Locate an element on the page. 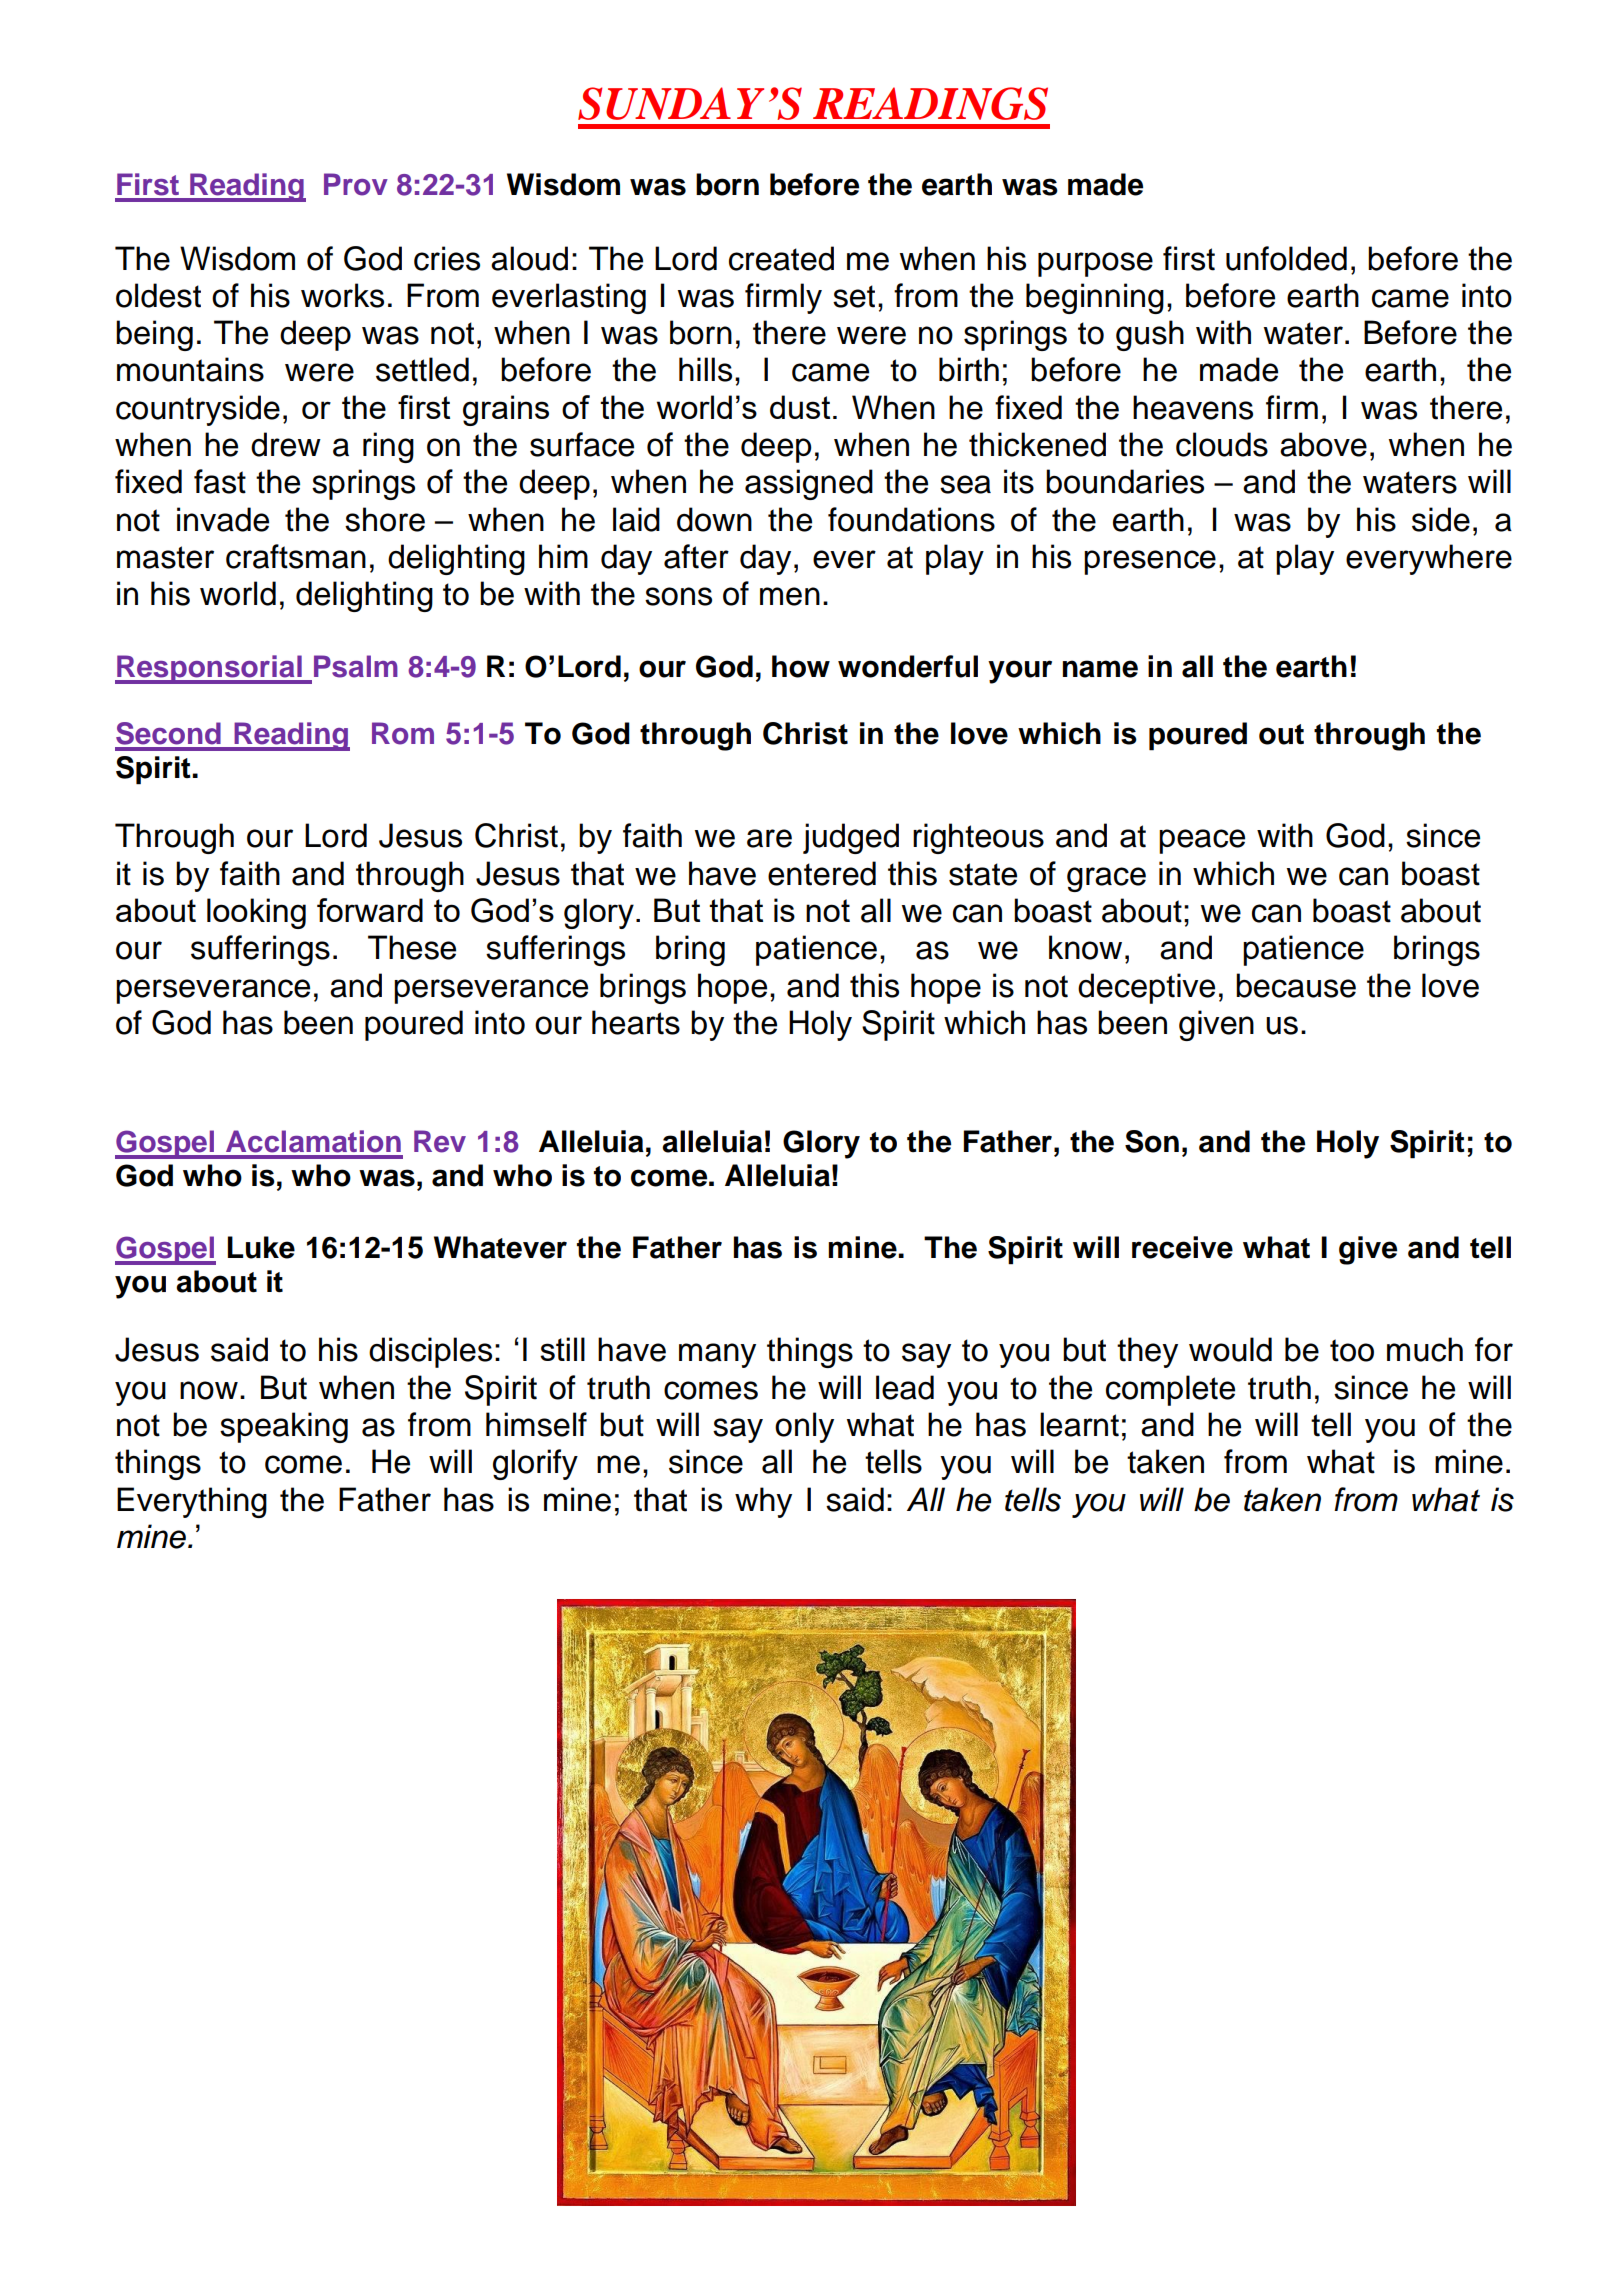 This document has height=2275, width=1608. complete is located at coordinates (1170, 1390).
